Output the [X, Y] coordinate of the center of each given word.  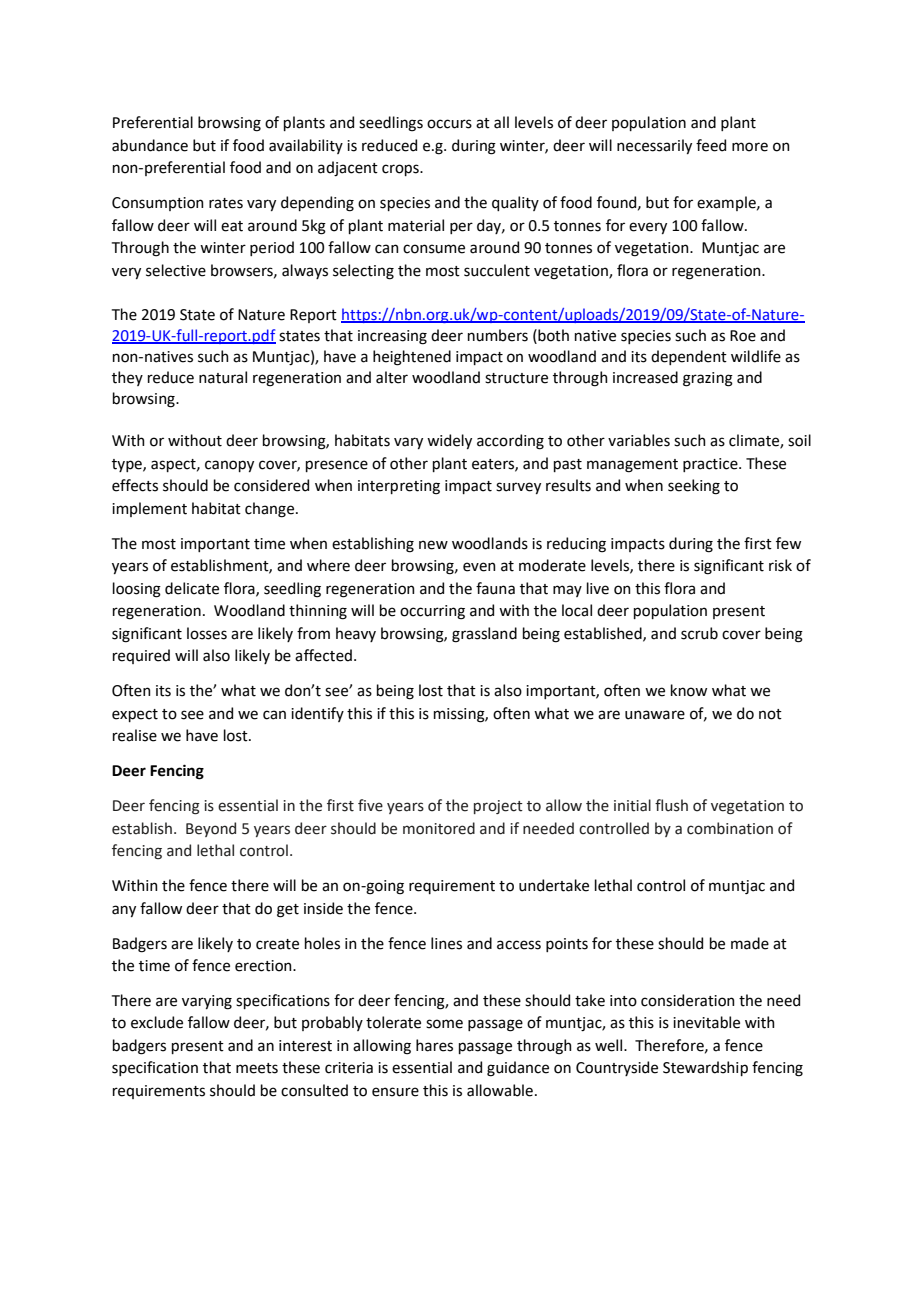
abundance [150, 145]
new [433, 545]
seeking [694, 487]
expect [135, 715]
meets [257, 1068]
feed [711, 145]
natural [223, 377]
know [689, 690]
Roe [743, 336]
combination [730, 828]
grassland [484, 635]
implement [149, 509]
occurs [449, 124]
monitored [439, 828]
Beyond [211, 829]
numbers [498, 335]
